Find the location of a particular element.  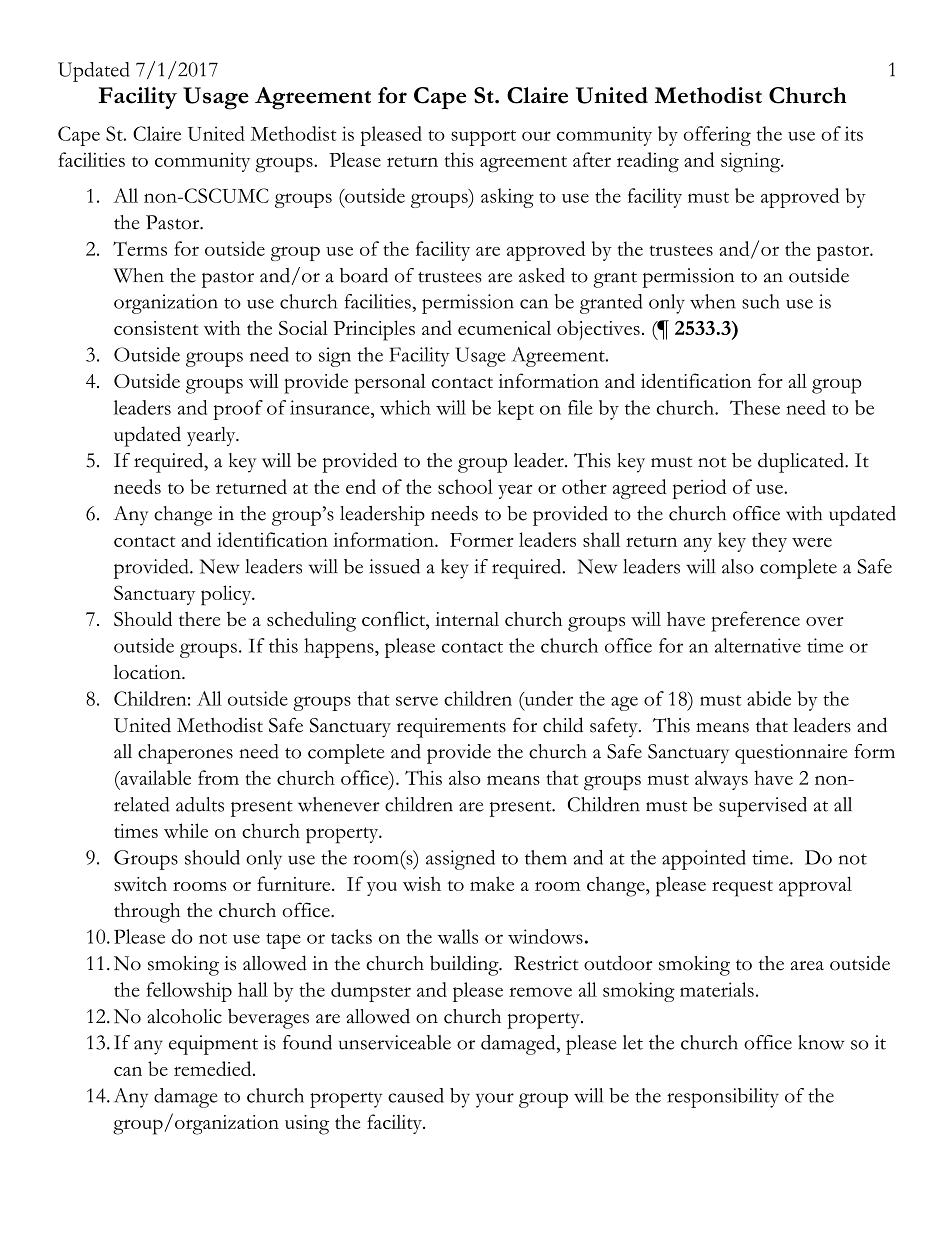

school is located at coordinates (465, 486).
